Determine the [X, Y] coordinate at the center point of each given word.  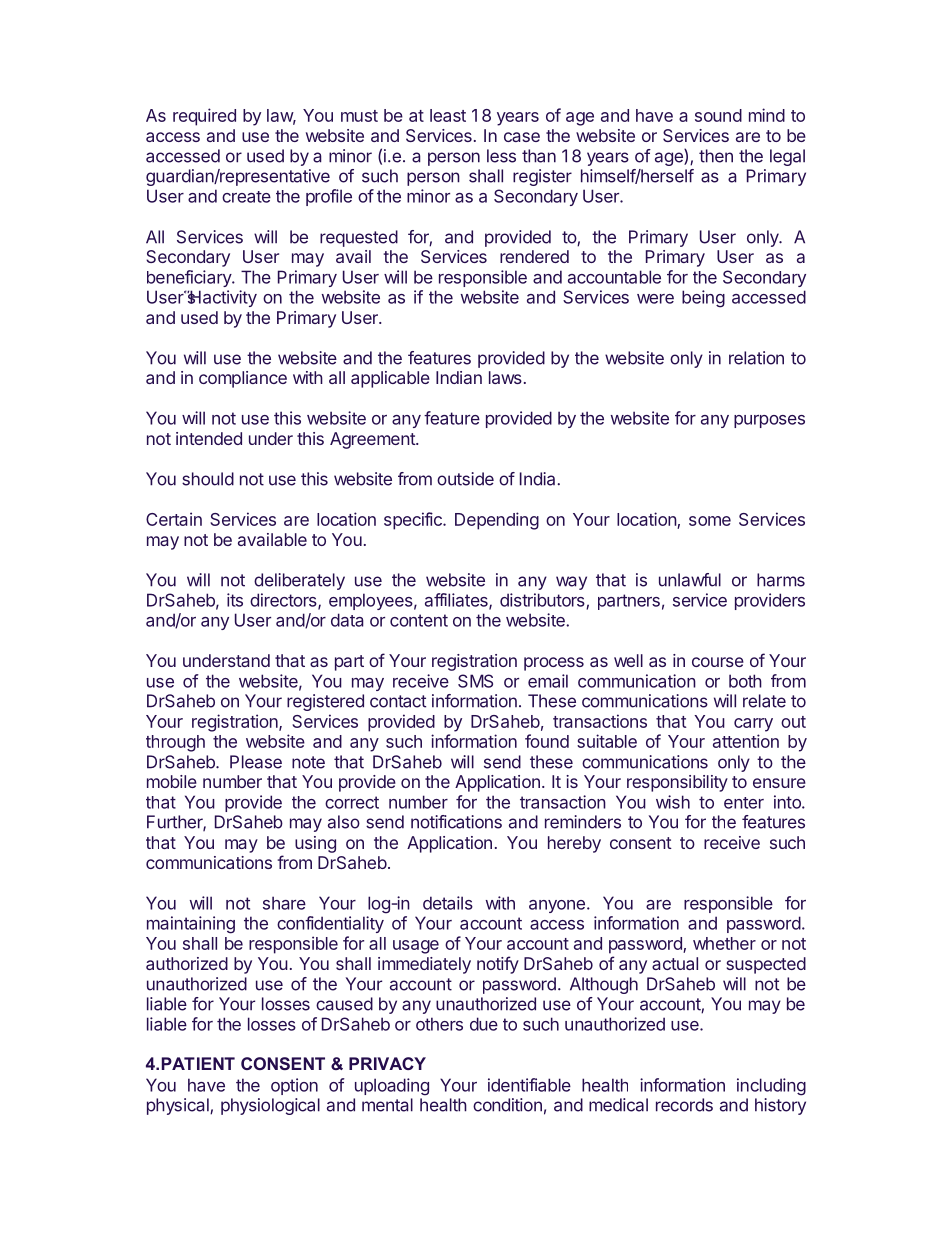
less [501, 156]
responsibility [677, 783]
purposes [769, 421]
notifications [456, 822]
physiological [270, 1106]
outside [465, 479]
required [204, 117]
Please [256, 762]
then [716, 156]
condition [507, 1105]
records [684, 1105]
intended [209, 438]
